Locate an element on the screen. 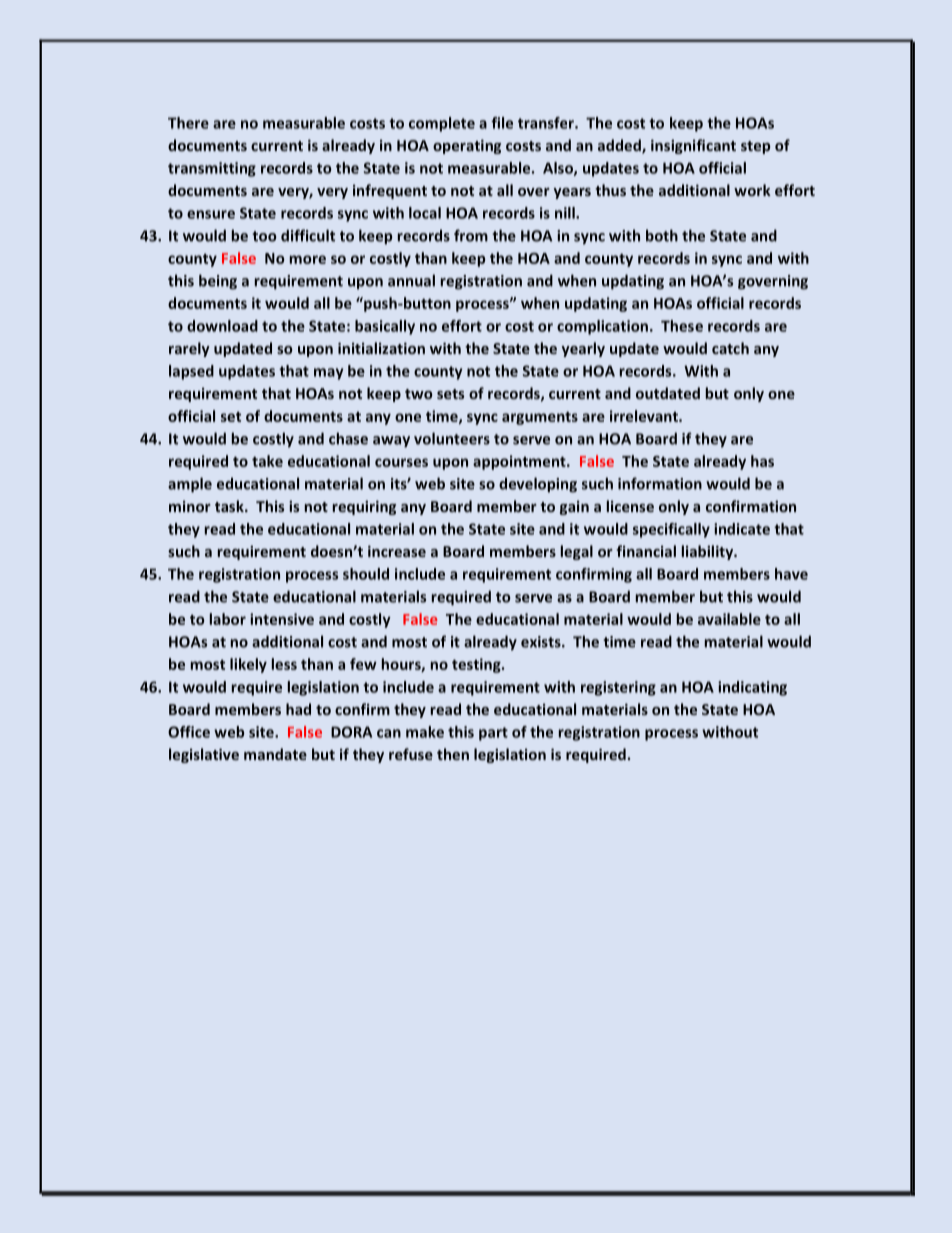 Image resolution: width=952 pixels, height=1233 pixels. part is located at coordinates (493, 734).
